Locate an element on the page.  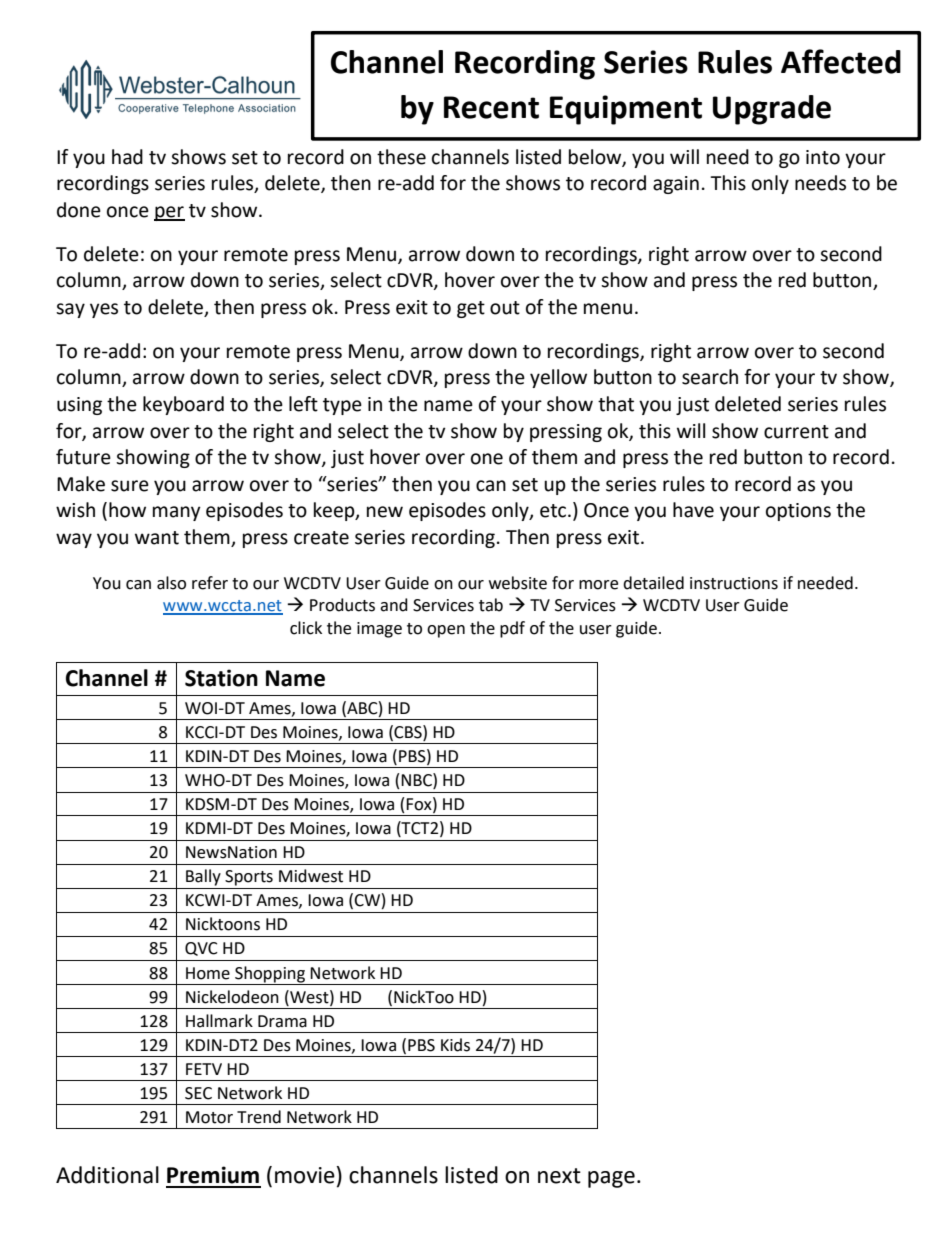
Recent is located at coordinates (491, 107).
